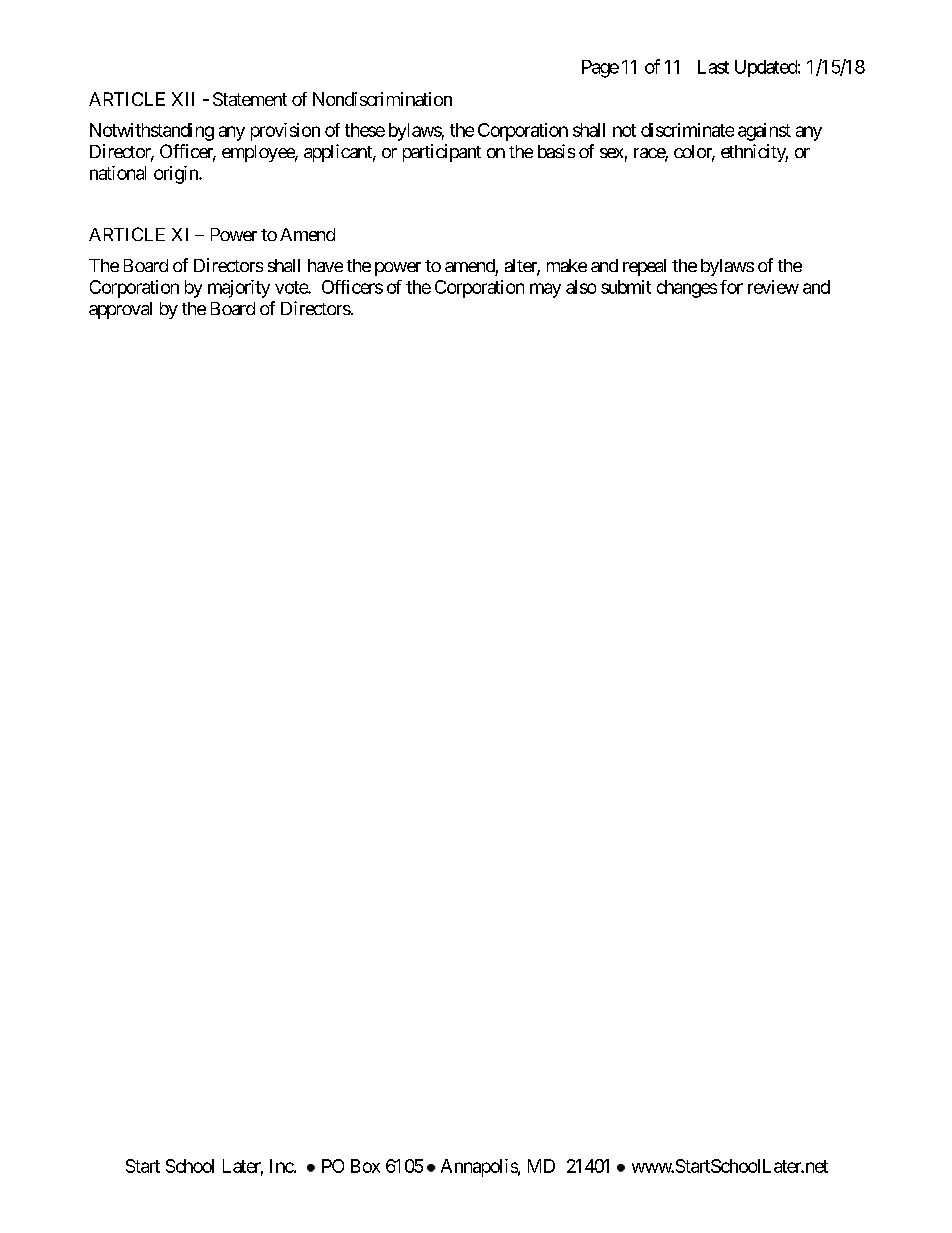  Describe the element at coordinates (731, 287) in the document. I see `for` at that location.
